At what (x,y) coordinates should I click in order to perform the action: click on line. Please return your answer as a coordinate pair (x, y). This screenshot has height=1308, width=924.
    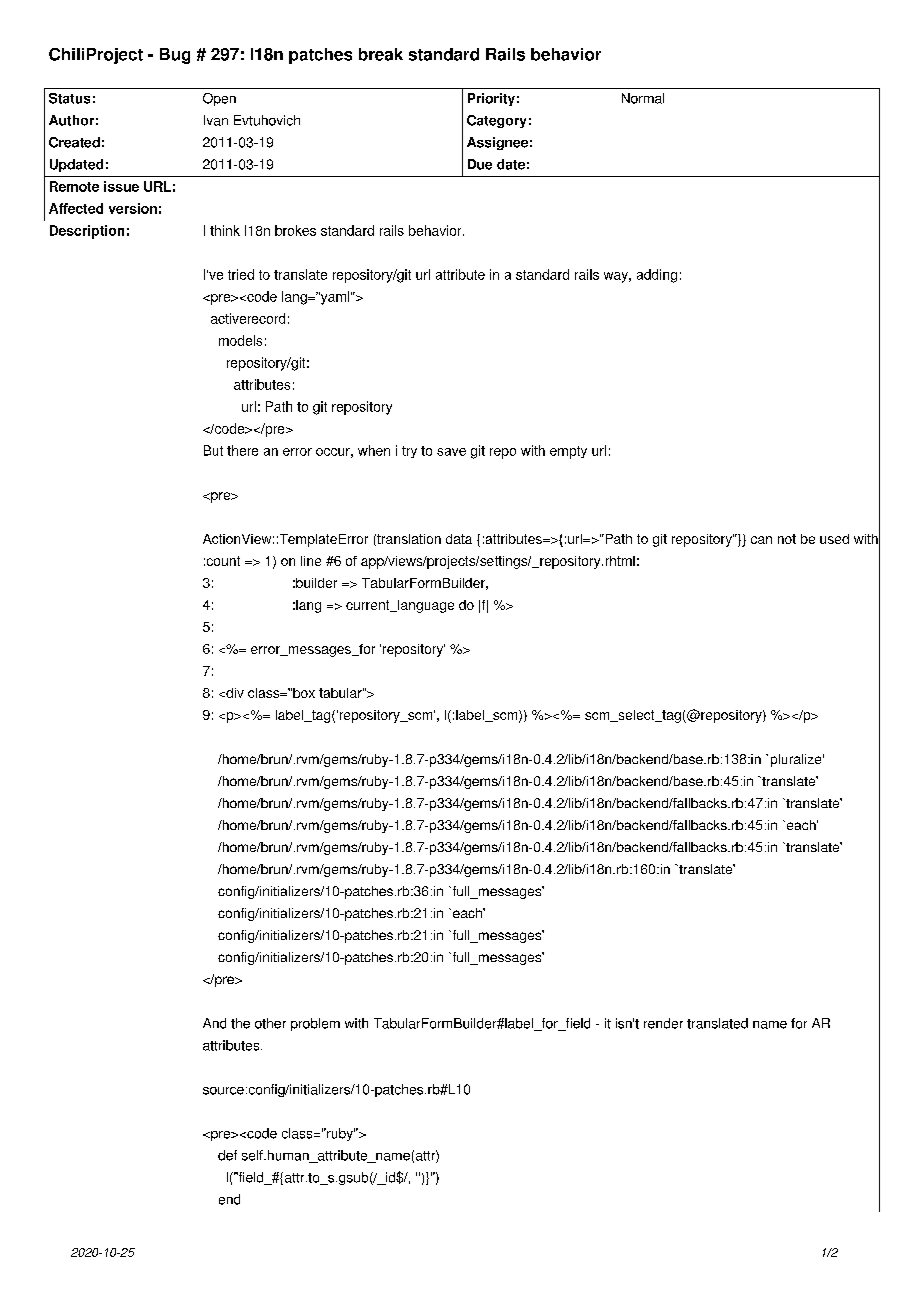
    Looking at the image, I should click on (311, 561).
